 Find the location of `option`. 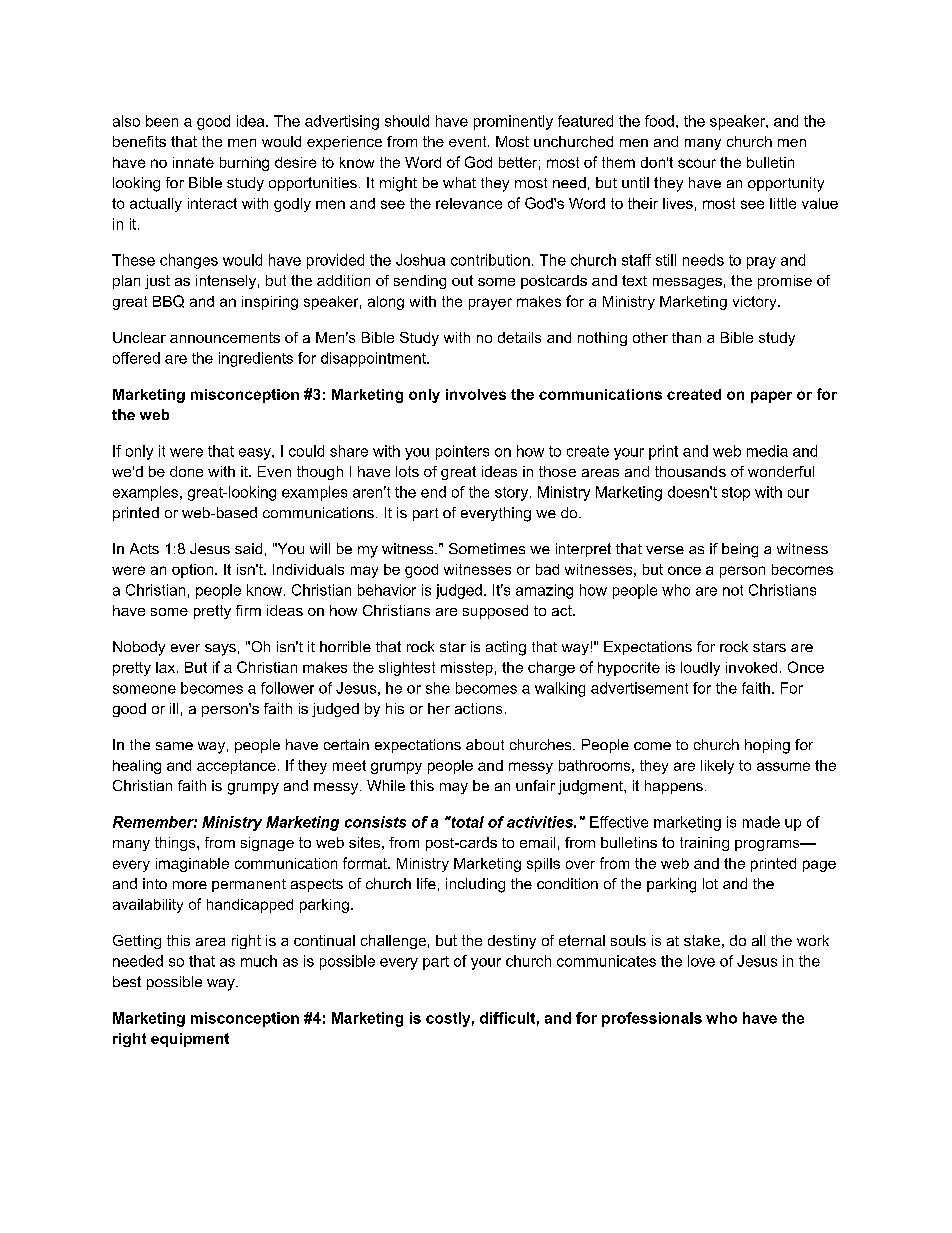

option is located at coordinates (192, 571).
